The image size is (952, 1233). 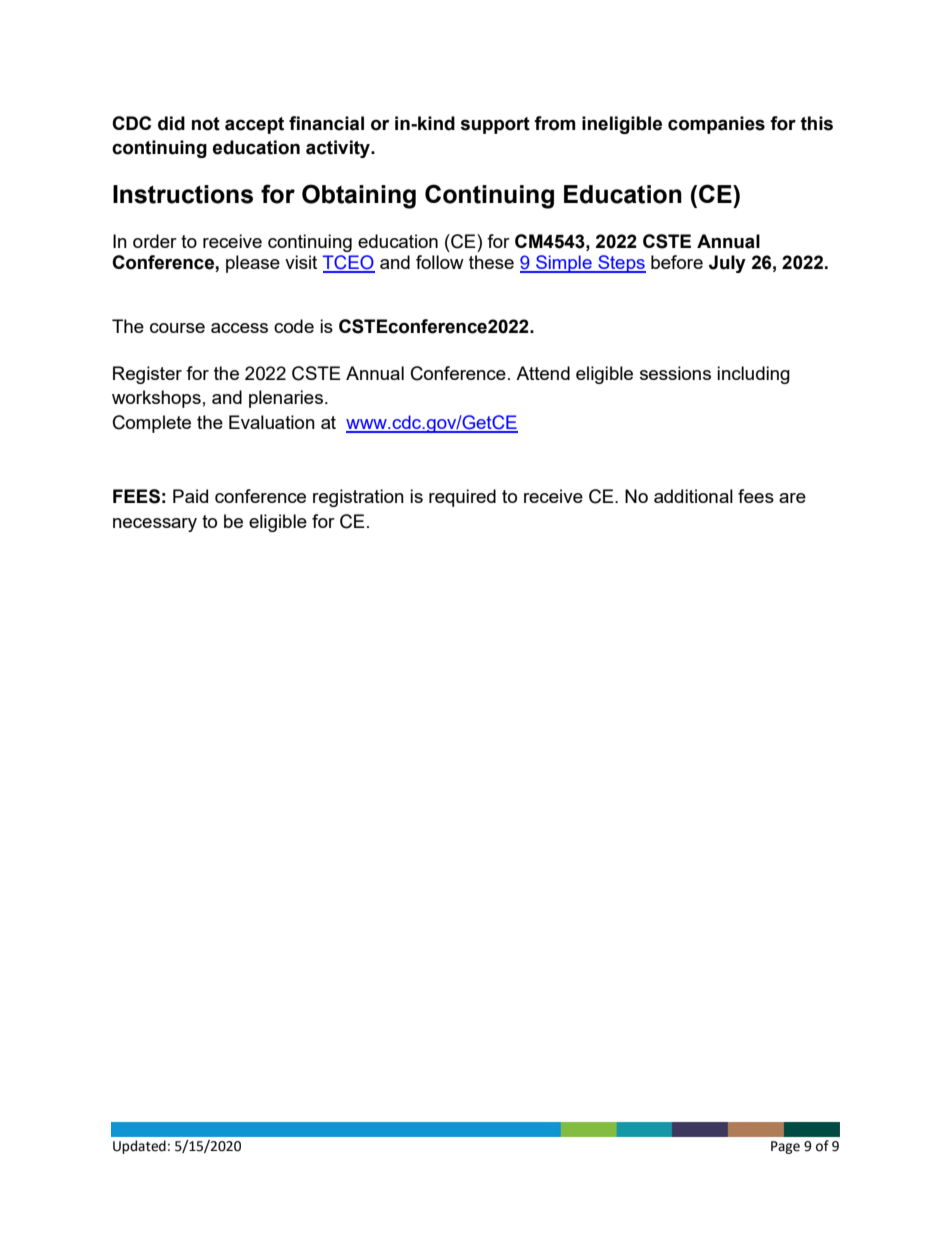 I want to click on are, so click(x=792, y=498).
